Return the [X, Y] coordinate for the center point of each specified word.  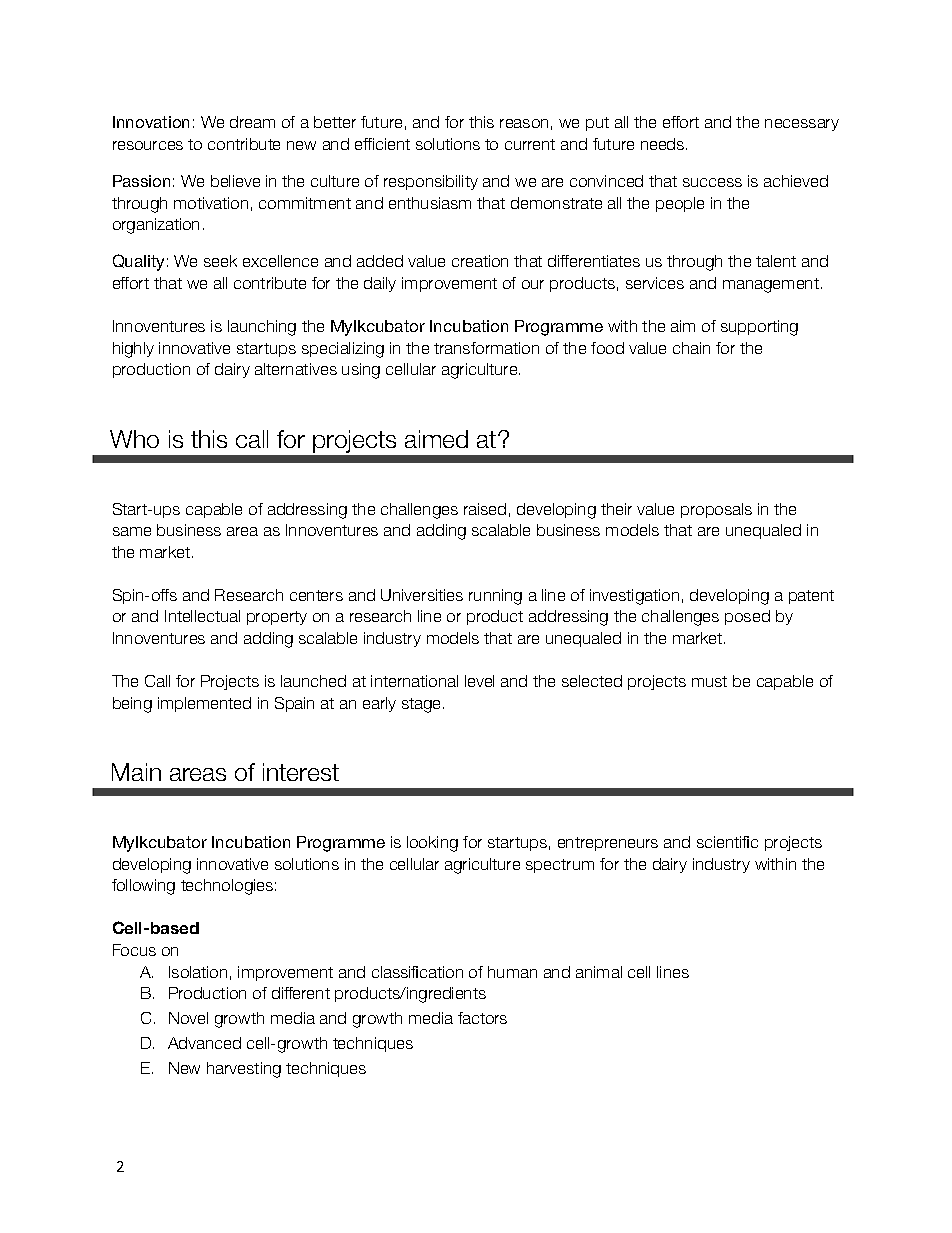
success [712, 182]
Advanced [204, 1043]
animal [599, 972]
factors [482, 1018]
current [530, 144]
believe [235, 181]
